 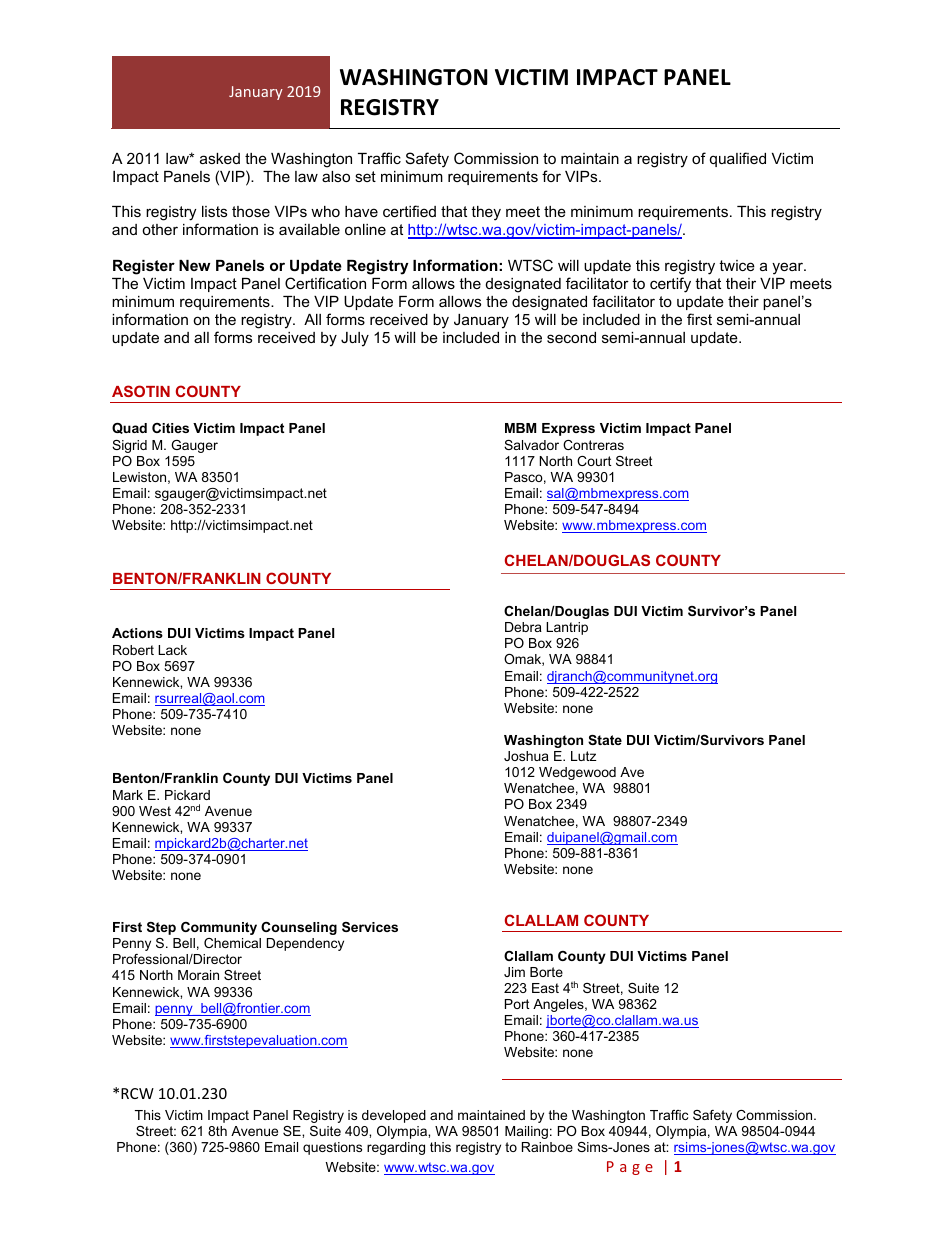 What do you see at coordinates (232, 943) in the screenshot?
I see `Chemical` at bounding box center [232, 943].
